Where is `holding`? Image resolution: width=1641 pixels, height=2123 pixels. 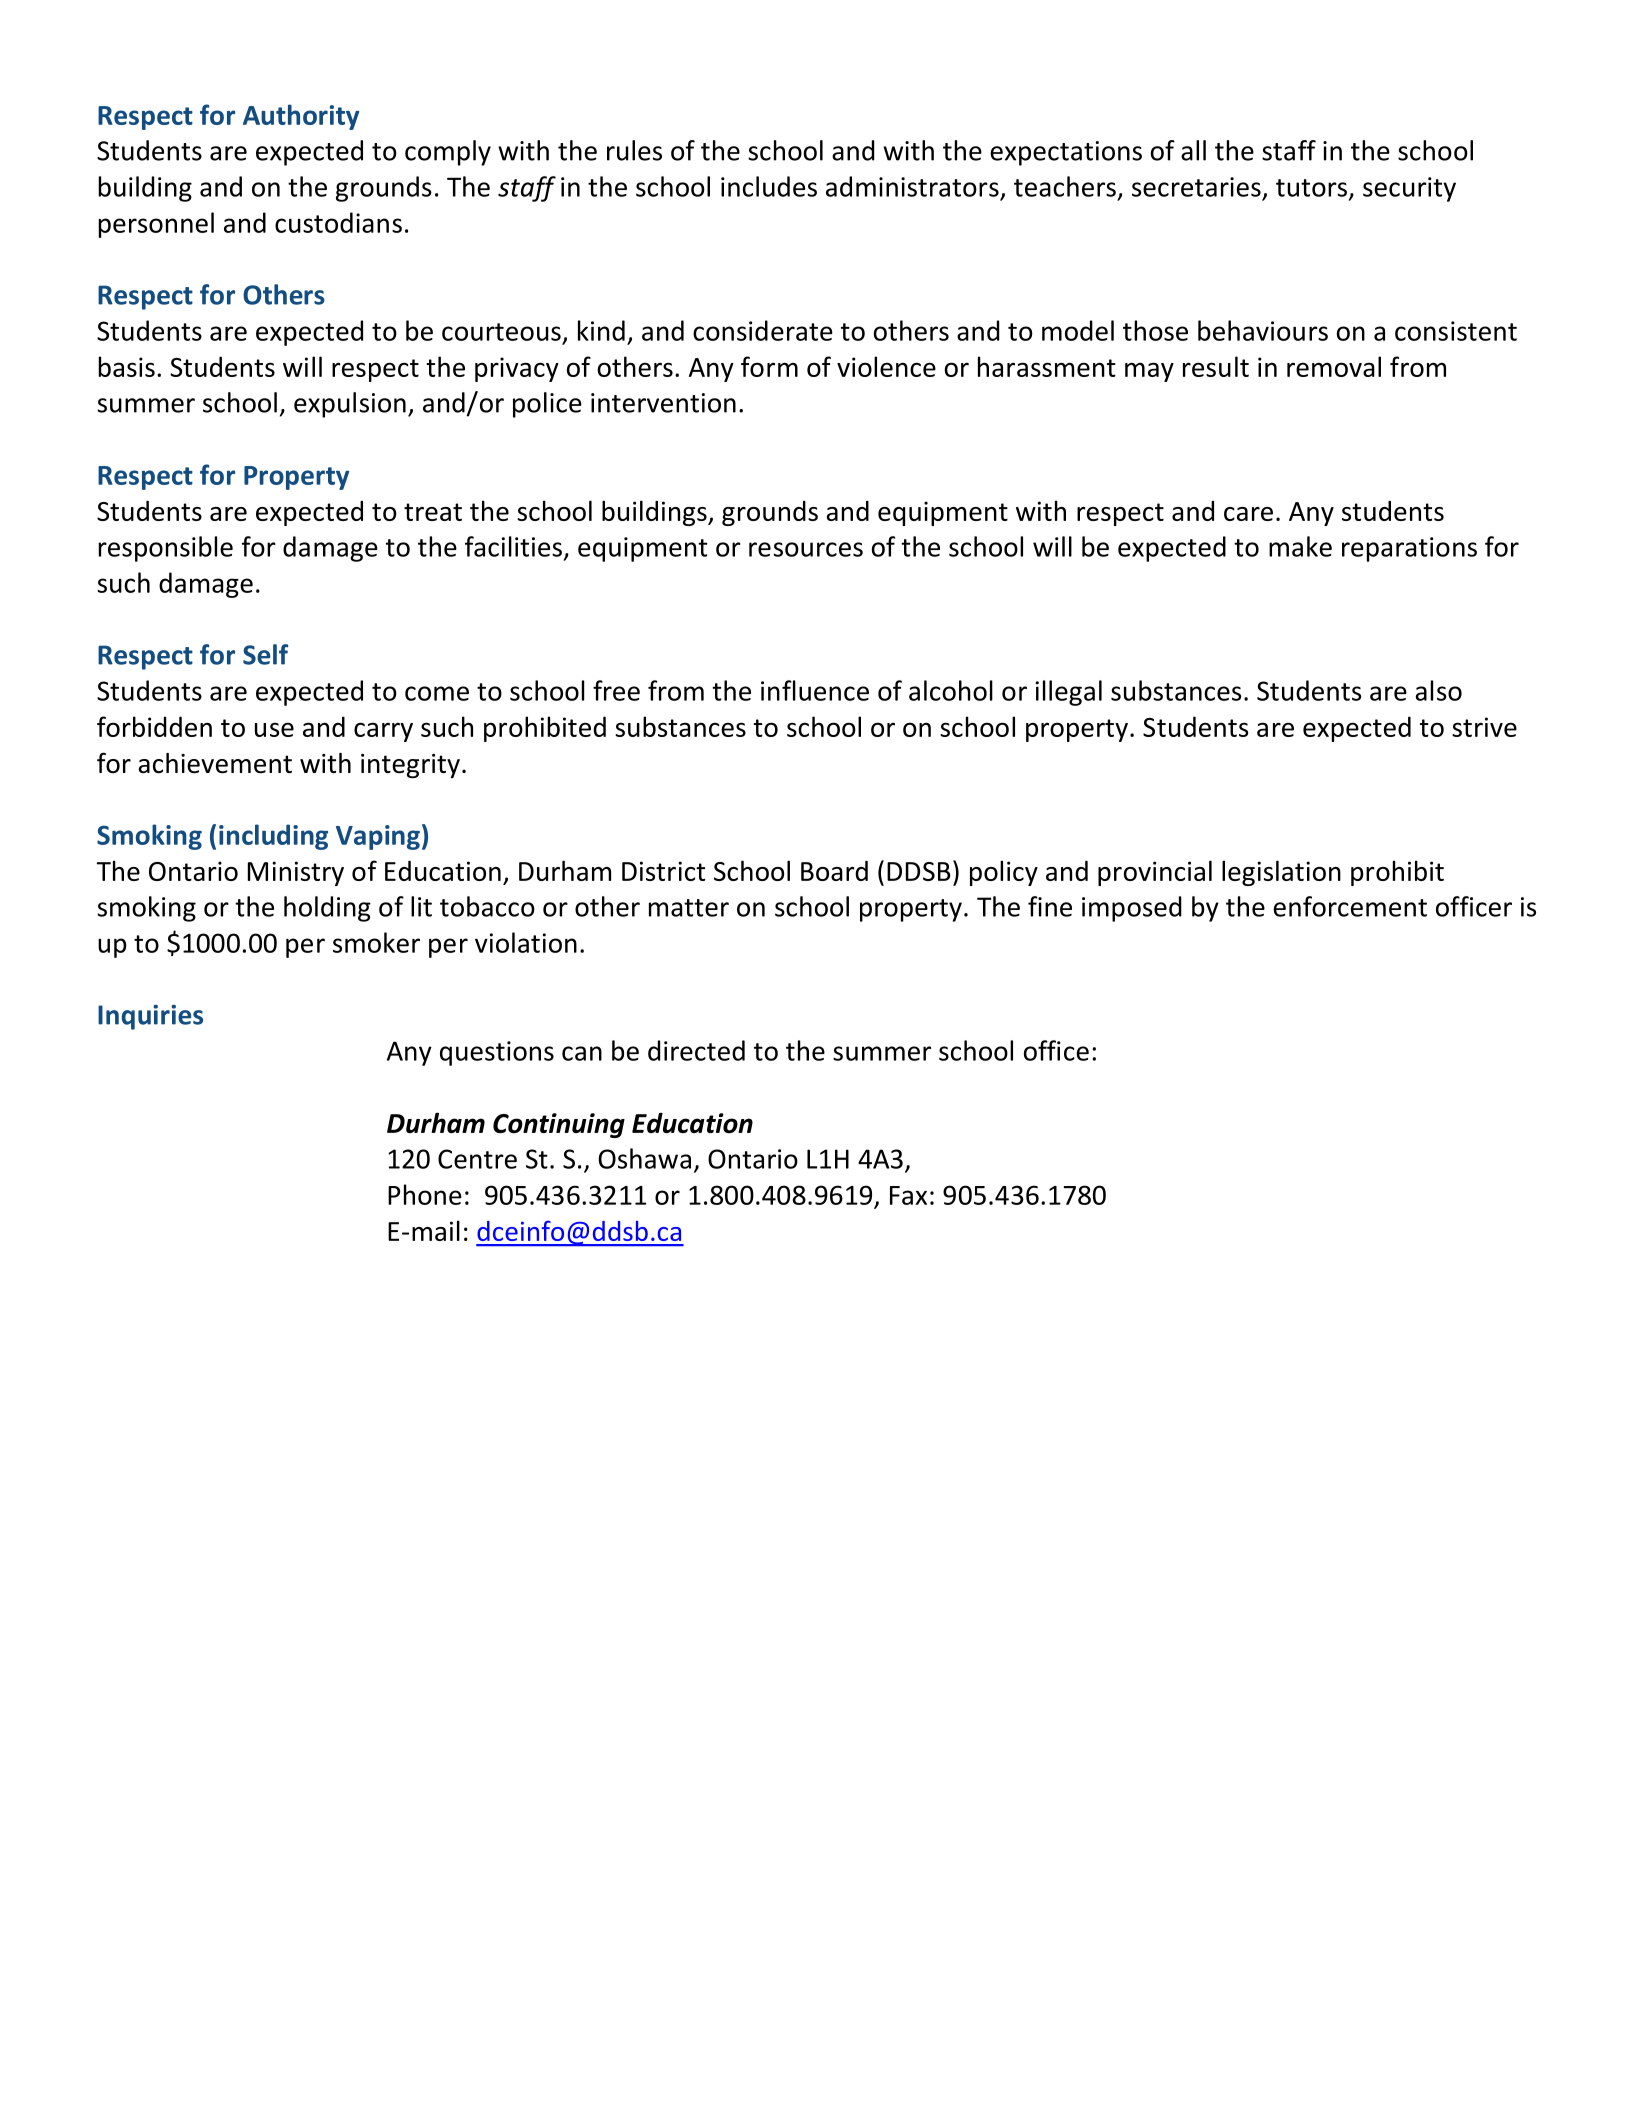
holding is located at coordinates (327, 909).
